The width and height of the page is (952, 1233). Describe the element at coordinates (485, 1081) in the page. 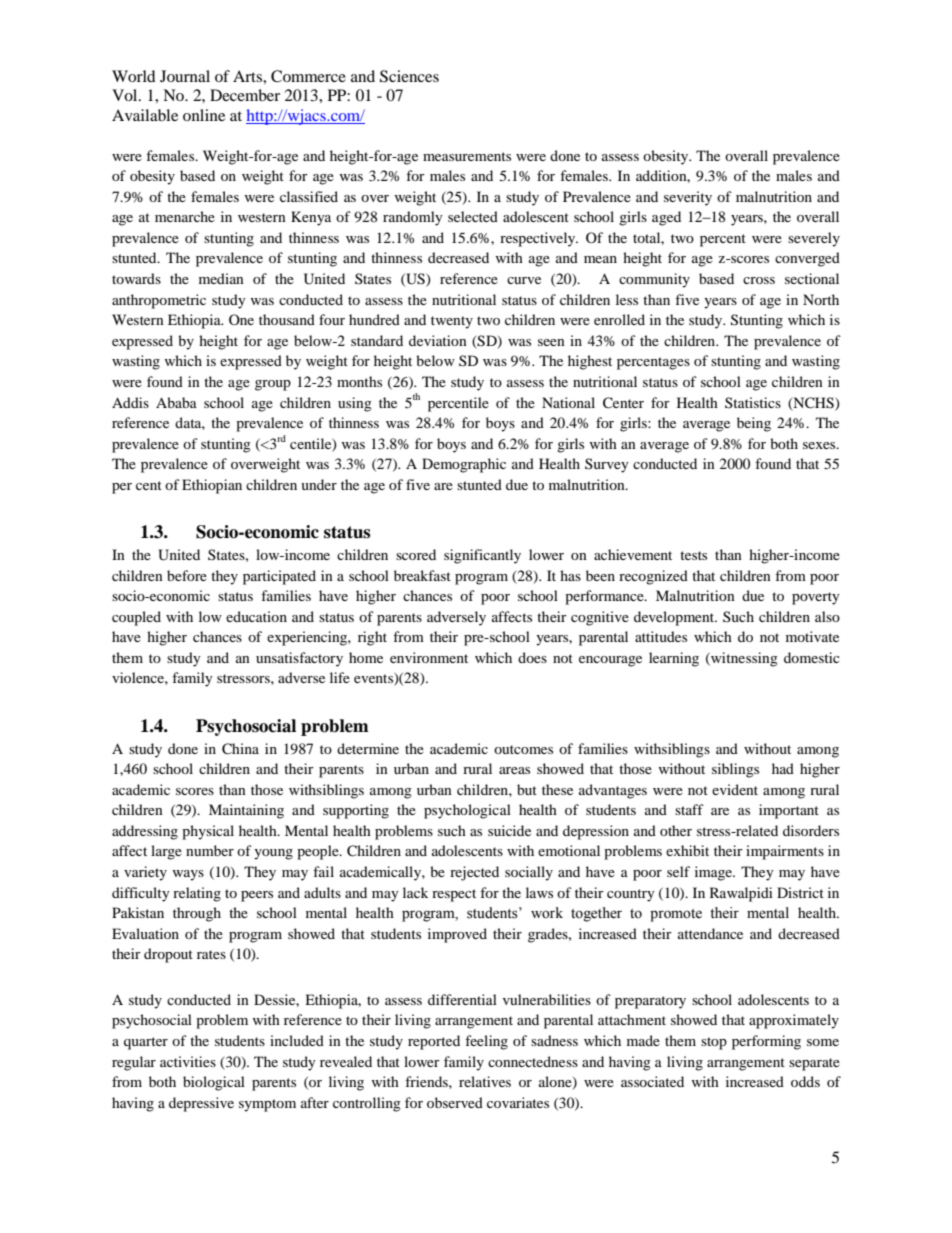

I see `relatives` at that location.
